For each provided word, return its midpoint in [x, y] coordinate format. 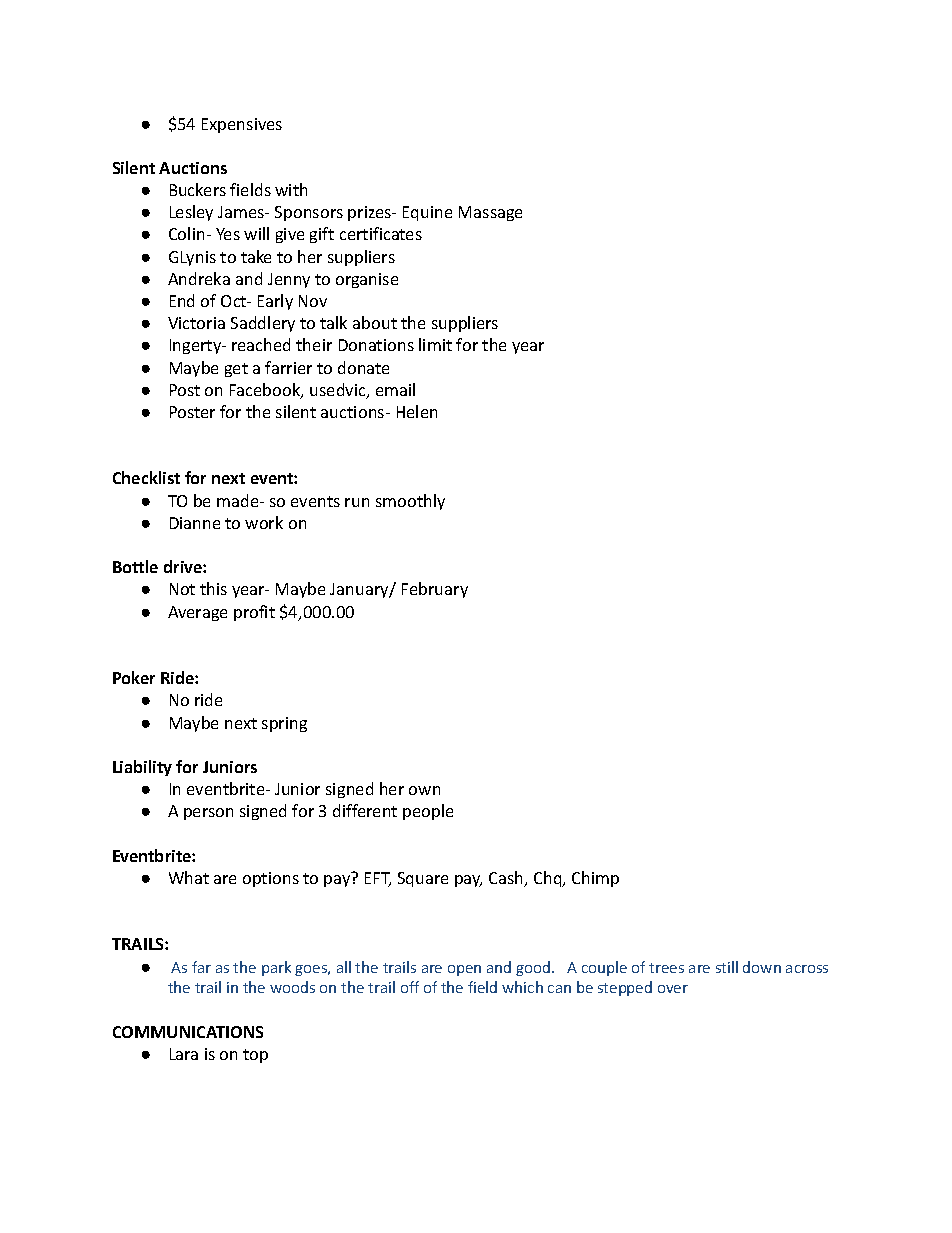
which [522, 987]
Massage [490, 213]
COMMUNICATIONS [188, 1032]
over [673, 989]
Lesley [191, 213]
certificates [381, 233]
